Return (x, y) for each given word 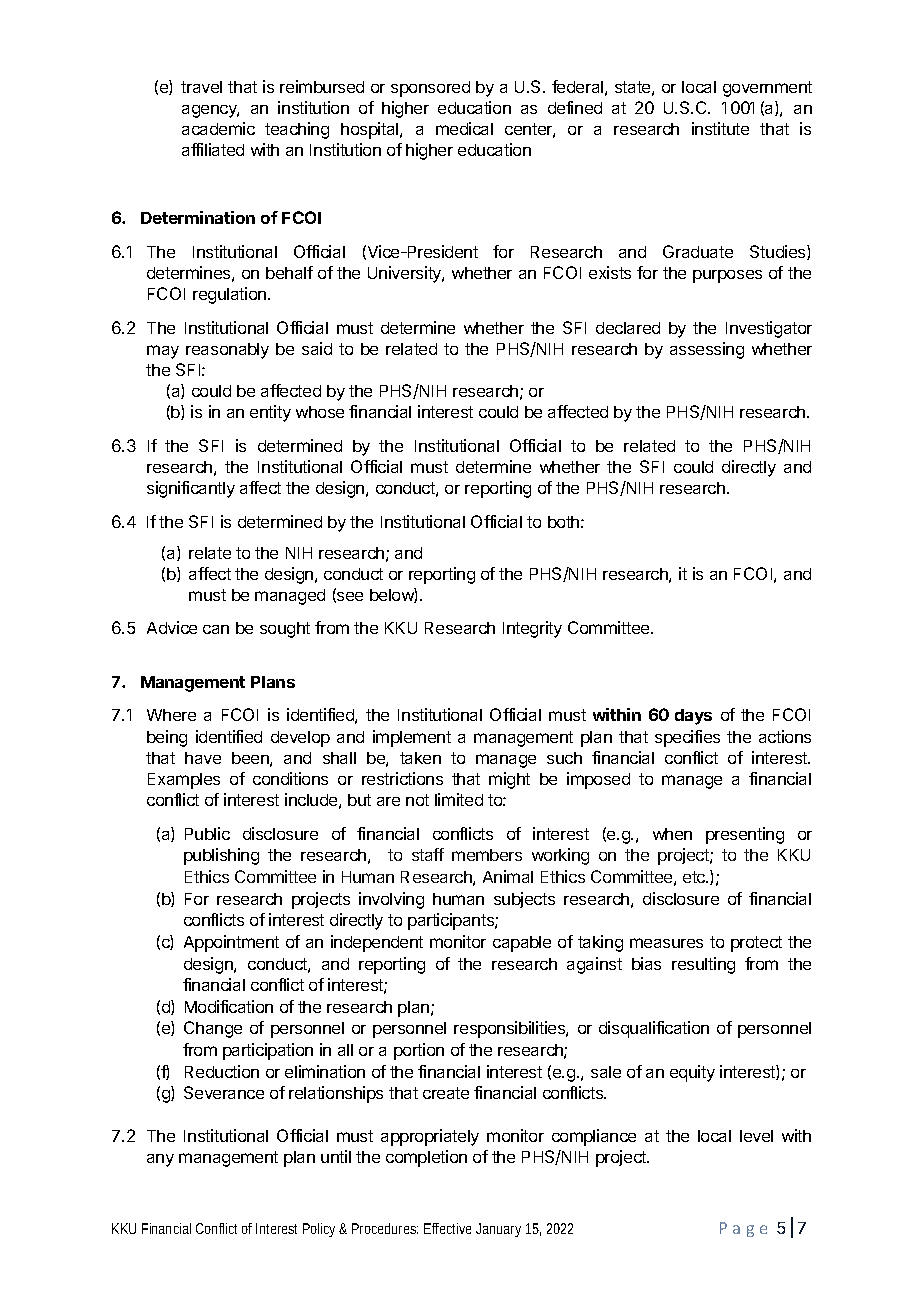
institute (720, 128)
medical (464, 128)
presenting (745, 835)
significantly (191, 489)
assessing (707, 350)
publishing (221, 856)
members (487, 855)
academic (218, 128)
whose (320, 412)
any (160, 1160)
